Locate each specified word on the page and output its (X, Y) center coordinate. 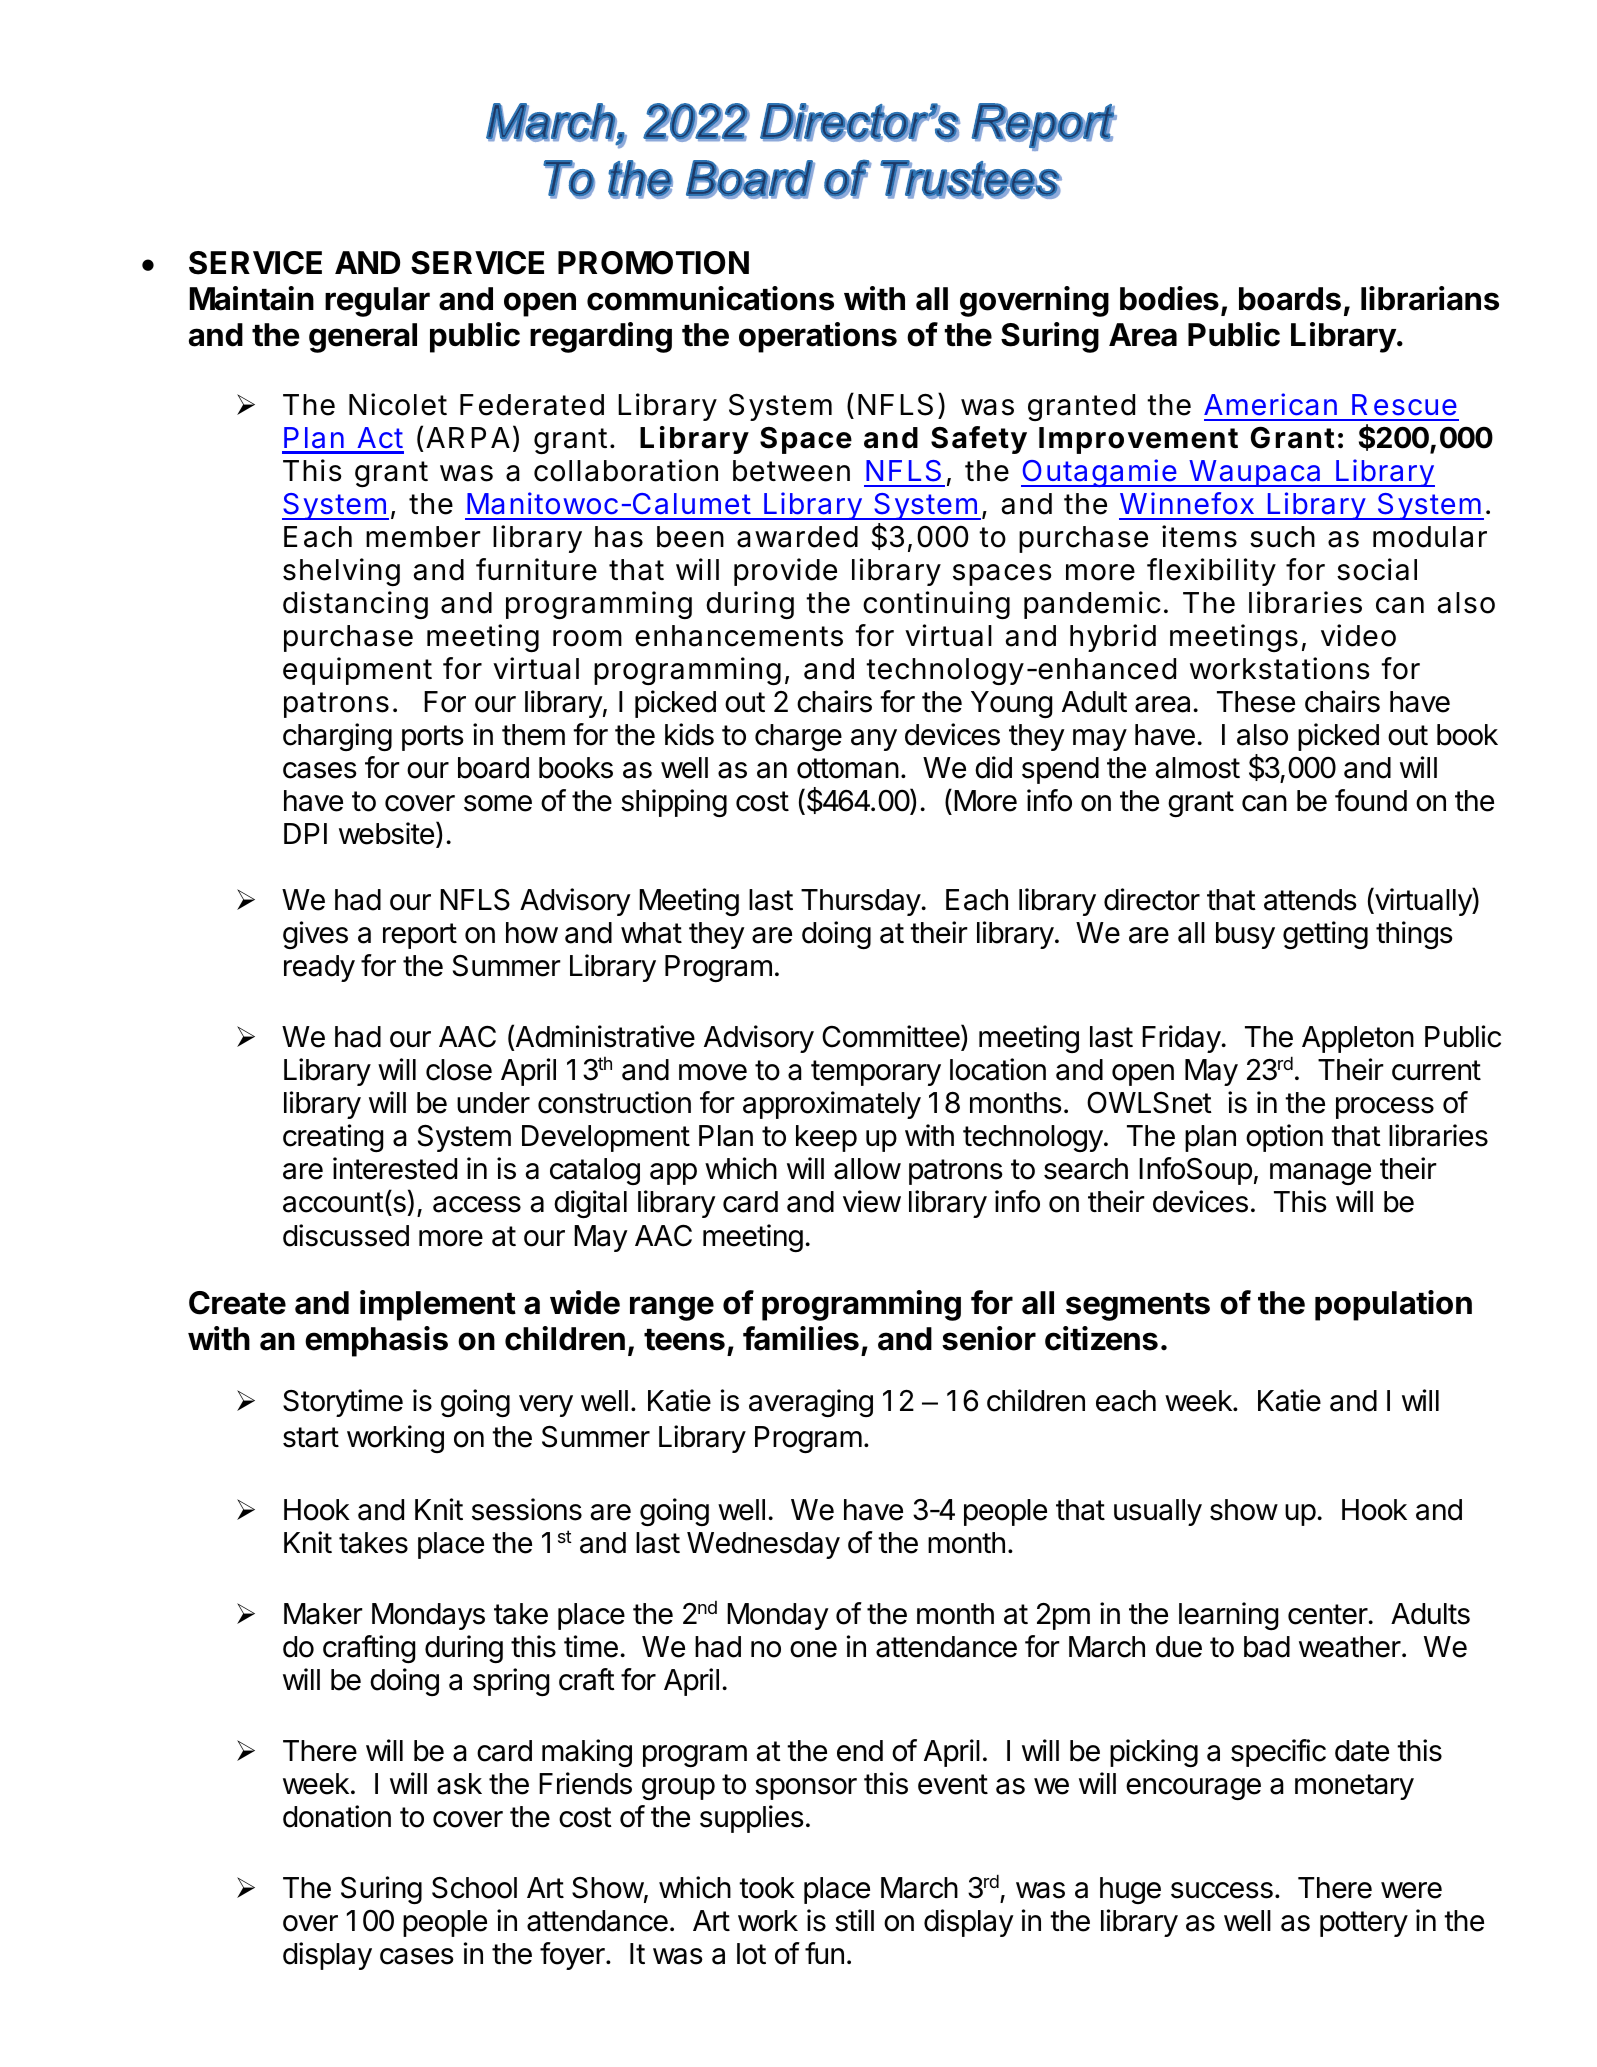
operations (818, 337)
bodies (1169, 298)
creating (333, 1138)
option (1284, 1138)
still (854, 1920)
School (474, 1888)
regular (377, 302)
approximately (832, 1105)
